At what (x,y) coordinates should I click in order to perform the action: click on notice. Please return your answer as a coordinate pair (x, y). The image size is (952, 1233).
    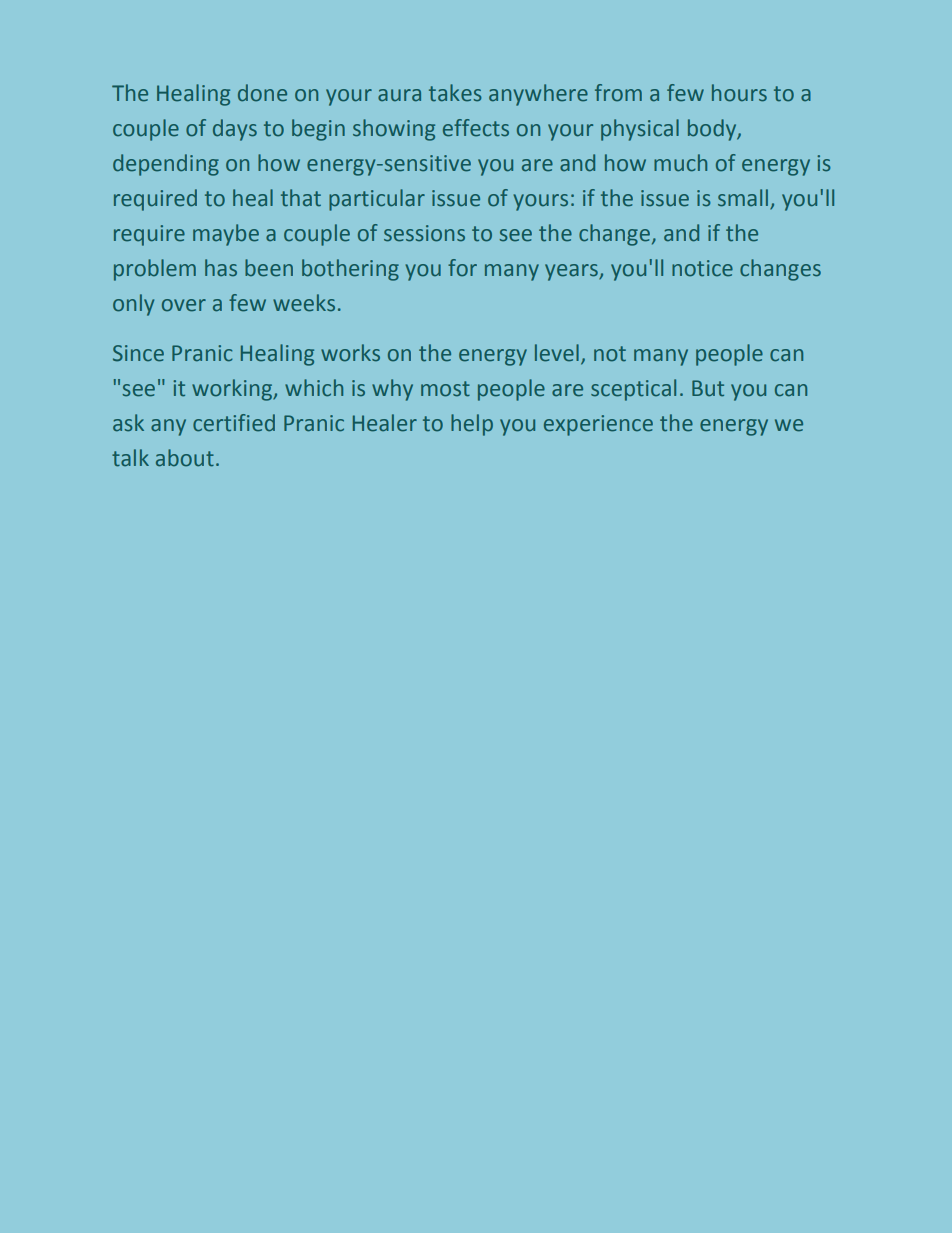
    Looking at the image, I should click on (702, 268).
